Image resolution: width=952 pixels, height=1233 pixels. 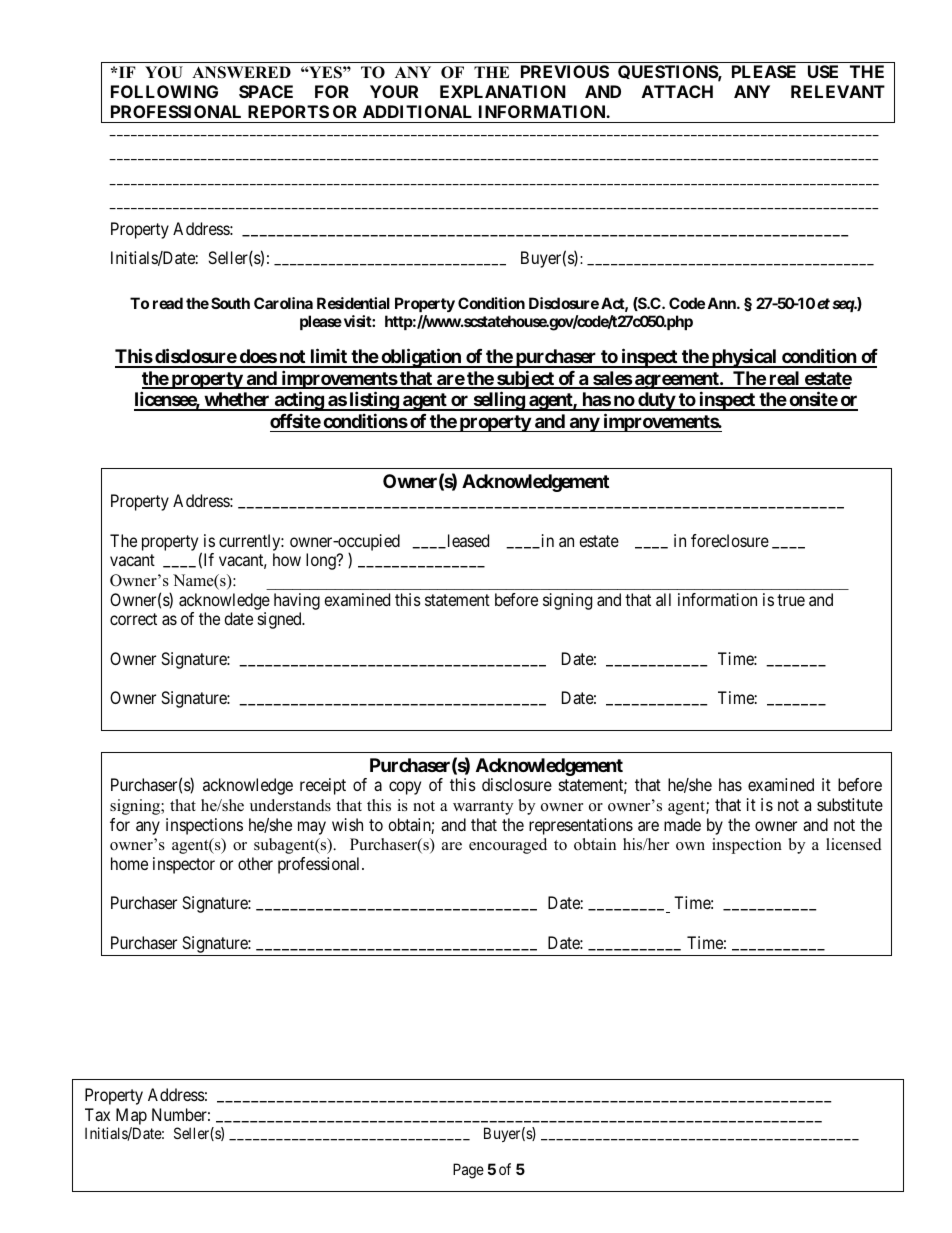 I want to click on physical, so click(x=744, y=358).
